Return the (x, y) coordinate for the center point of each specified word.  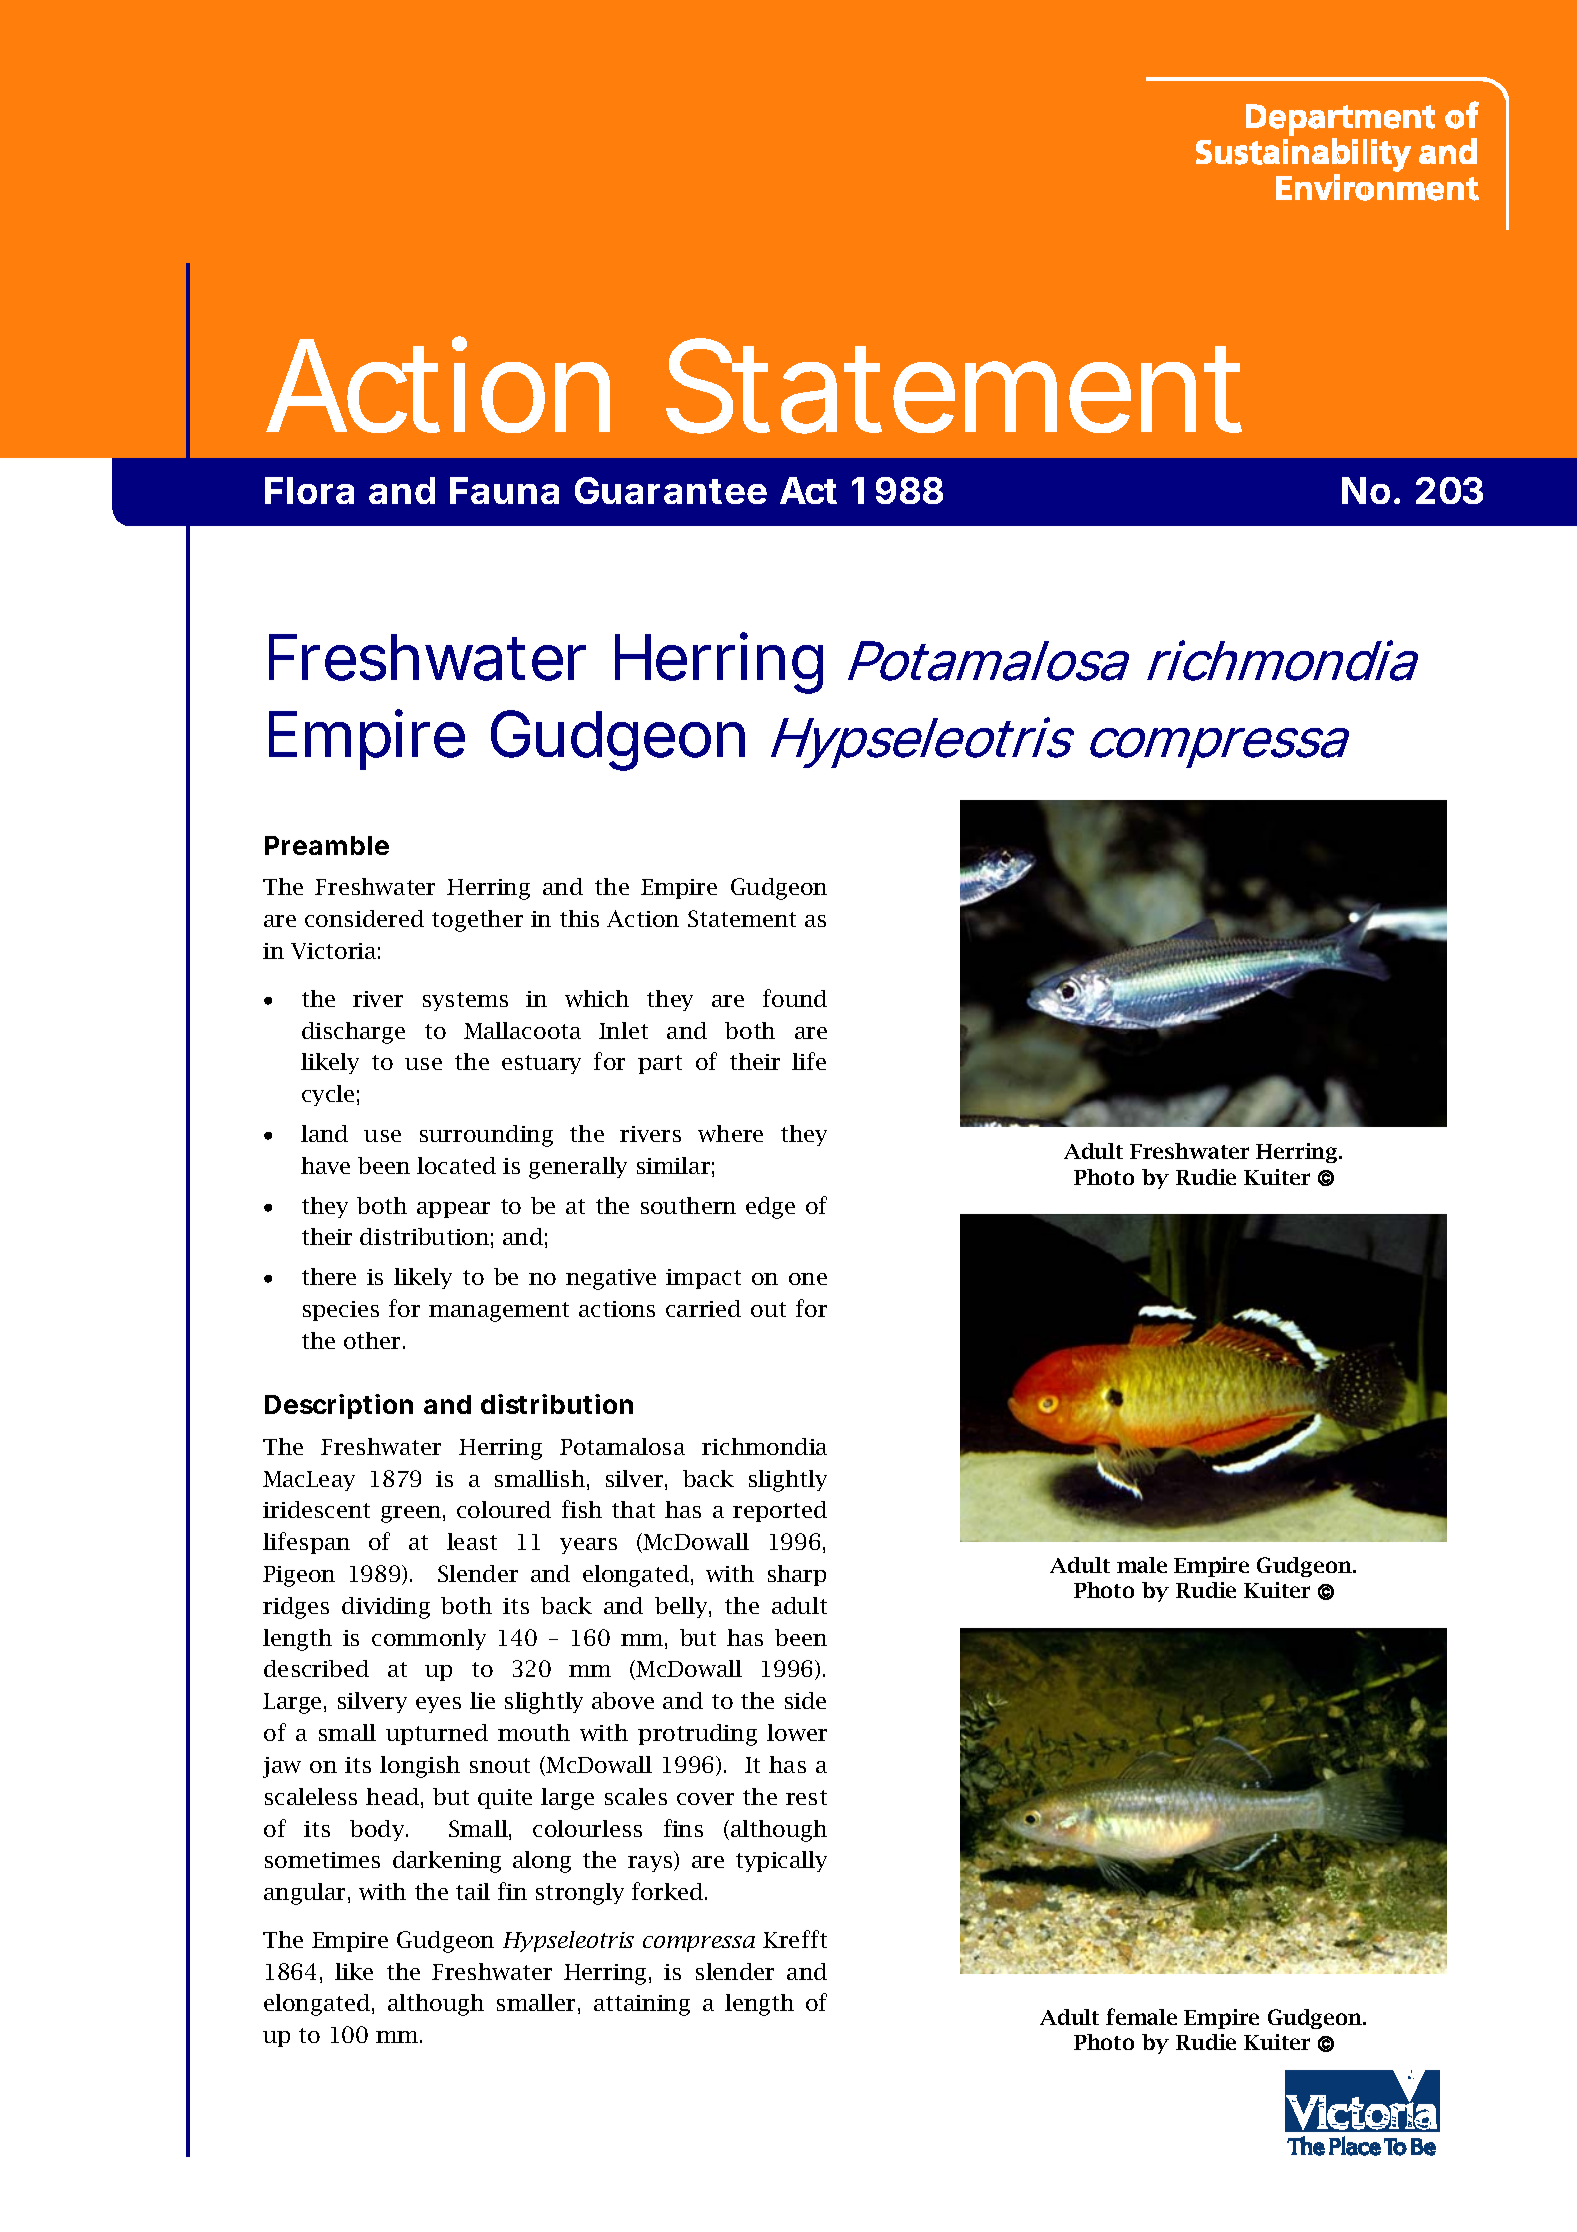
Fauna (504, 490)
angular (304, 1894)
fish (582, 1509)
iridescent (316, 1509)
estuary (541, 1064)
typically (781, 1861)
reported (780, 1511)
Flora (309, 490)
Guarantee (671, 490)
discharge (353, 1033)
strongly (580, 1894)
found (795, 998)
